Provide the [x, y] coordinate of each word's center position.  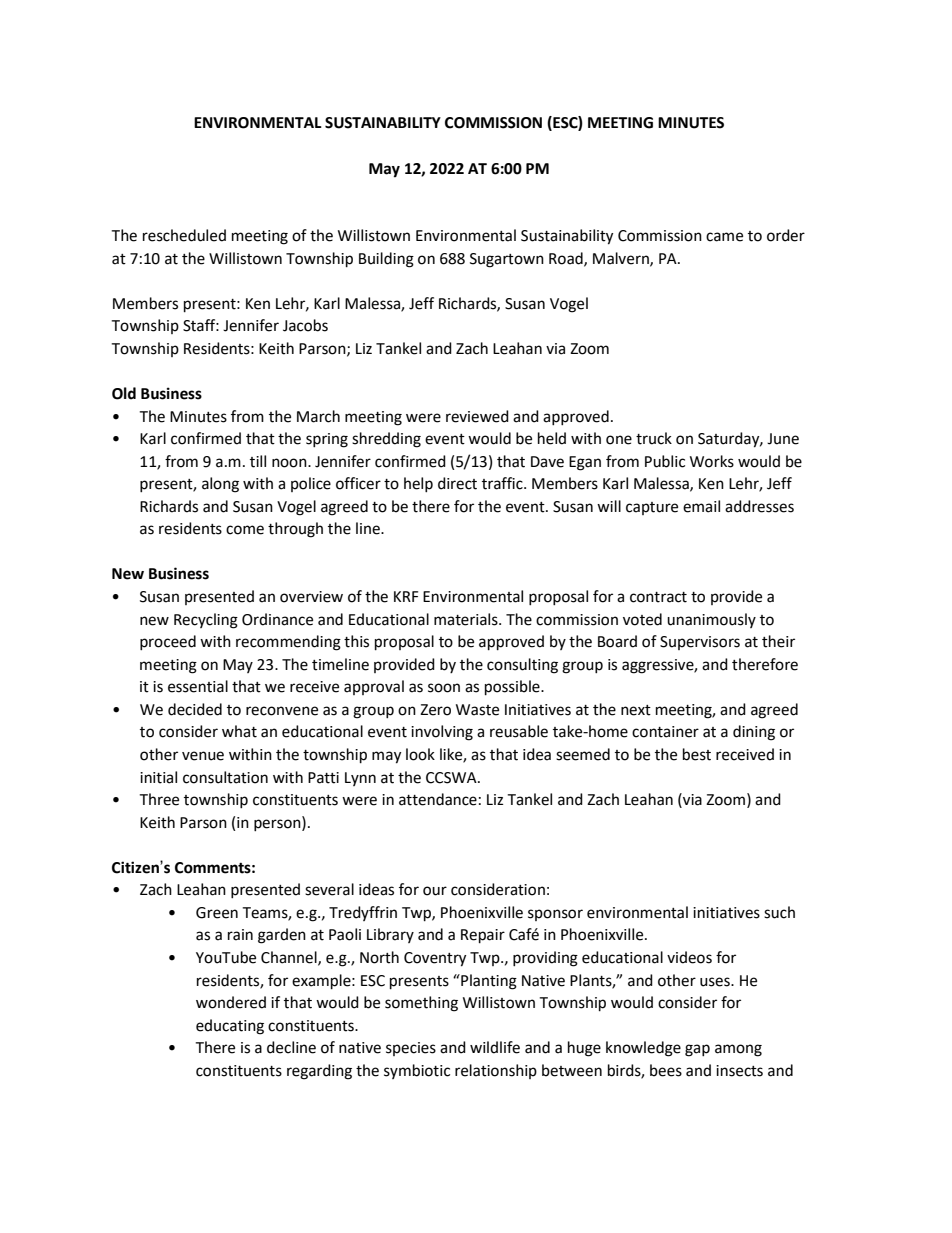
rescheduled [184, 235]
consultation [225, 777]
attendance [438, 799]
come [245, 530]
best [697, 754]
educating [230, 1027]
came [724, 237]
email [701, 506]
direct [457, 483]
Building [386, 260]
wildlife [495, 1047]
